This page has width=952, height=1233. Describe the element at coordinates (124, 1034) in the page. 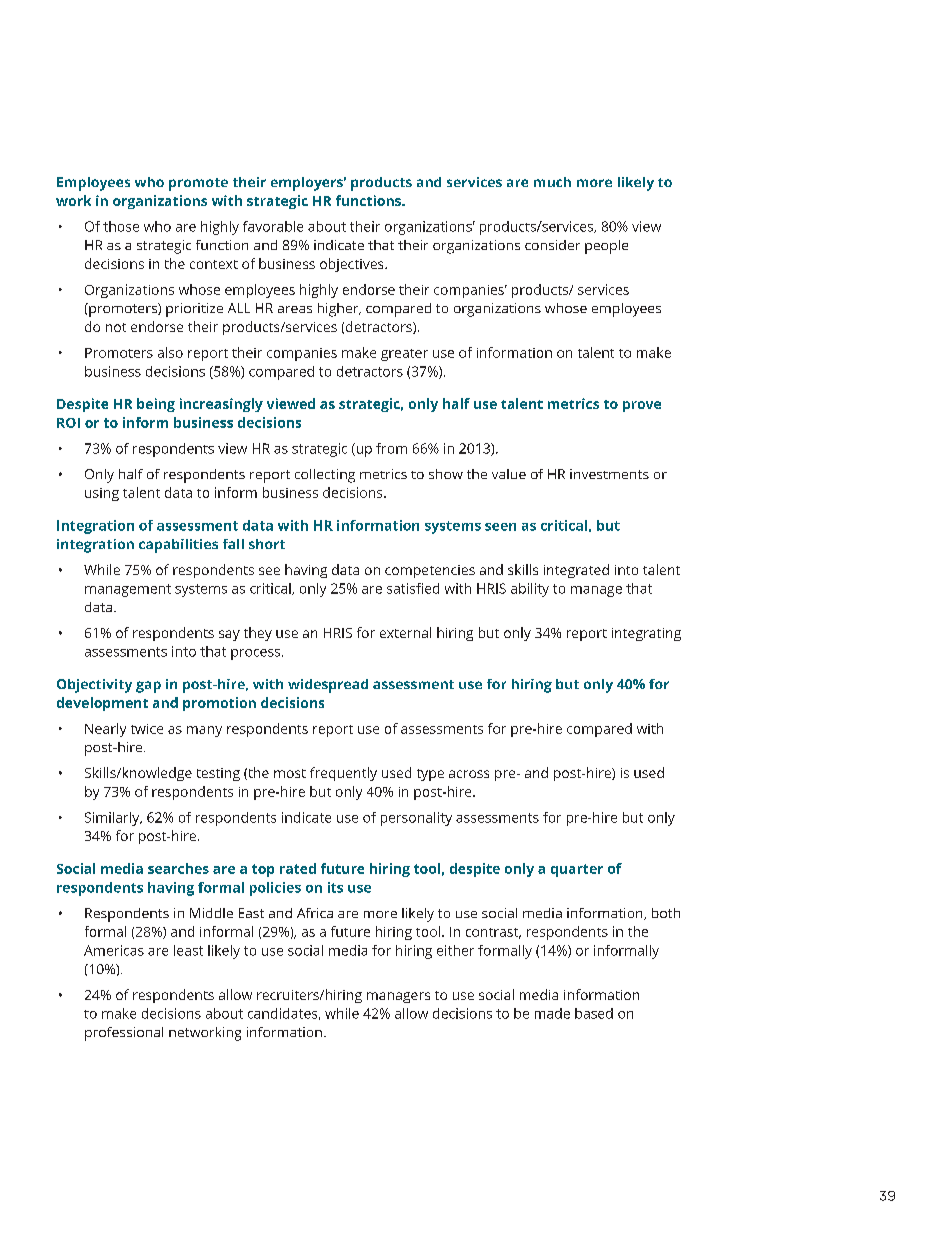

I see `professional` at that location.
